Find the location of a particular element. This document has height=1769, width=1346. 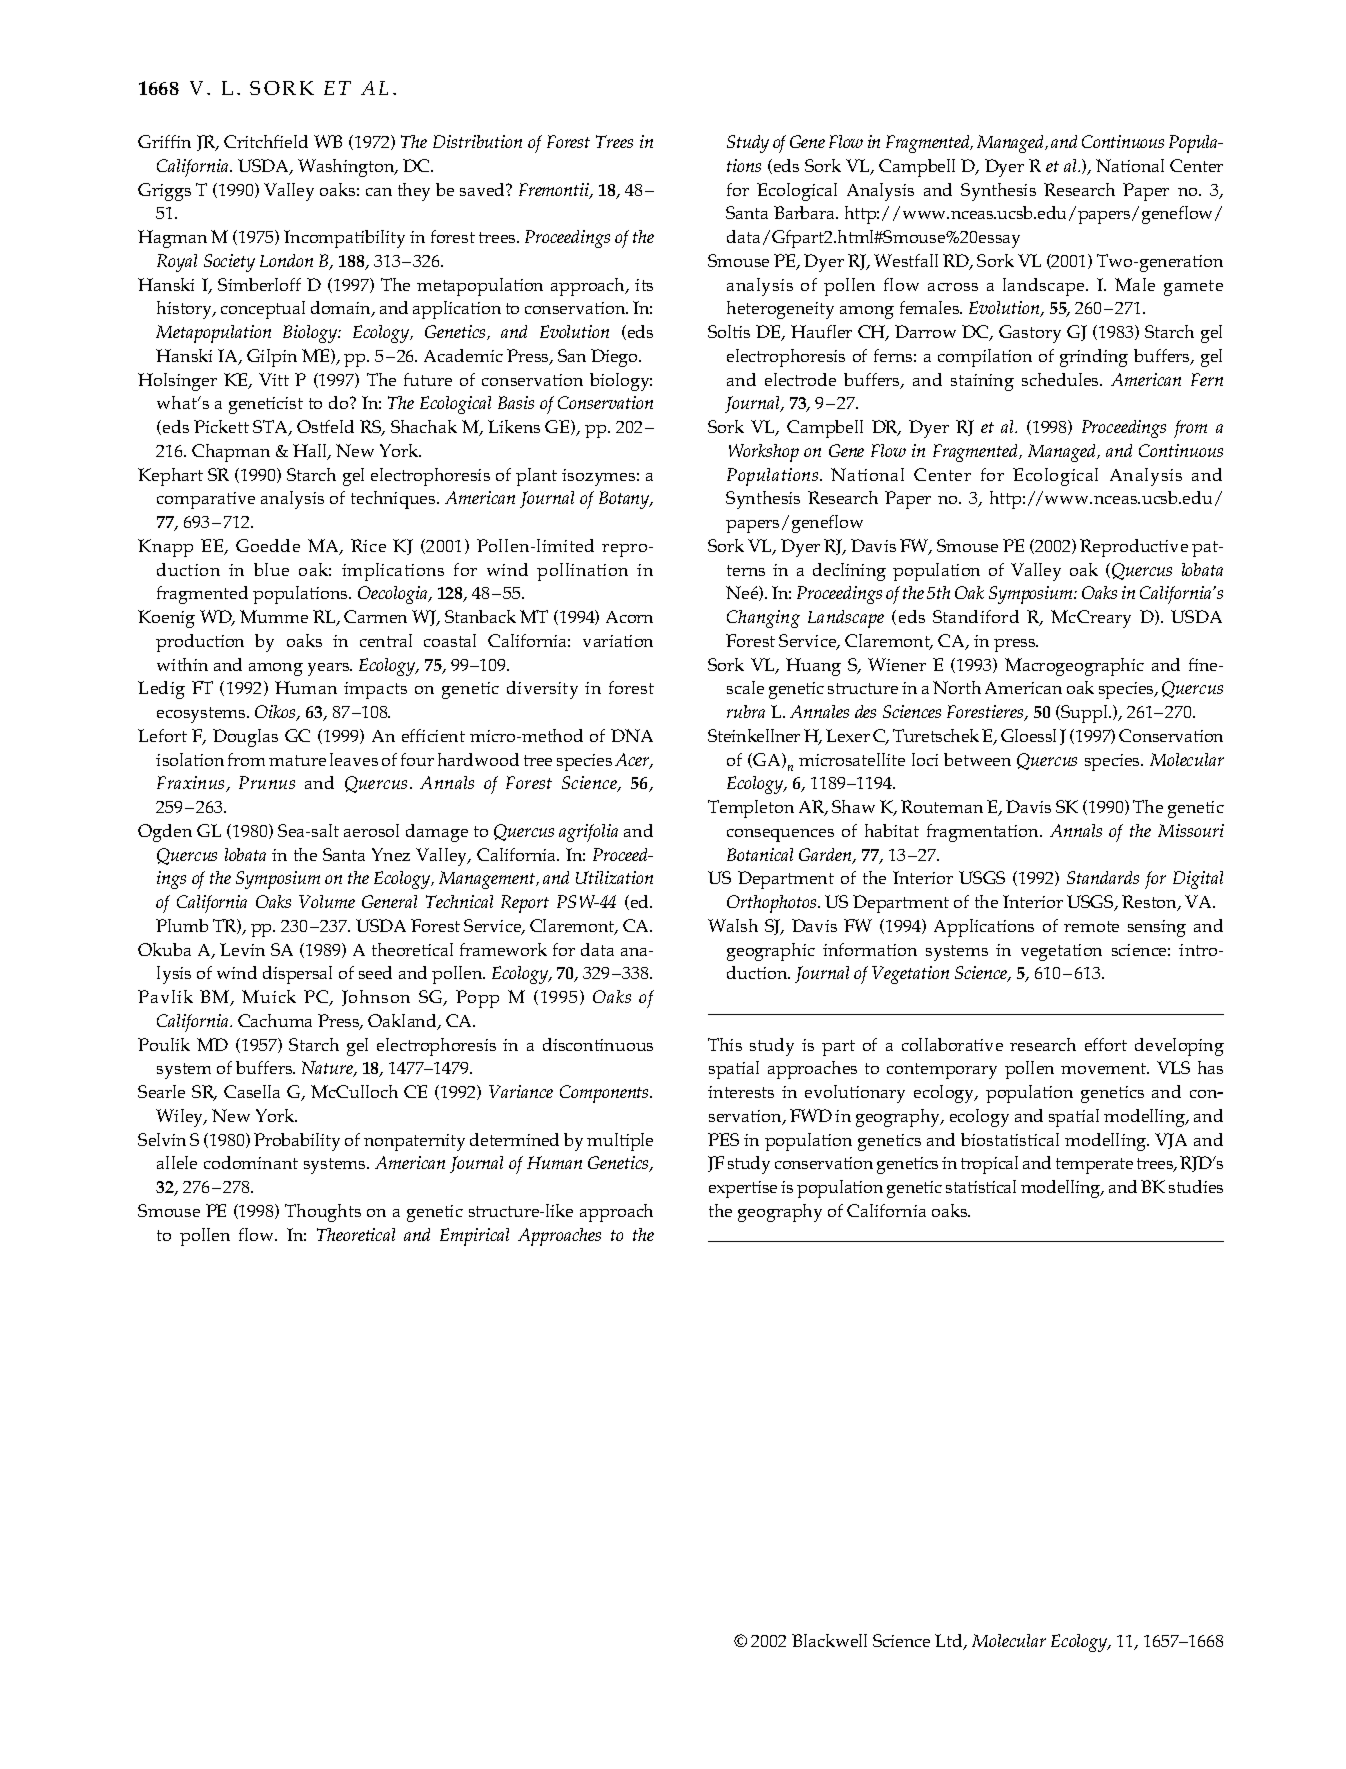

Washington is located at coordinates (347, 168).
